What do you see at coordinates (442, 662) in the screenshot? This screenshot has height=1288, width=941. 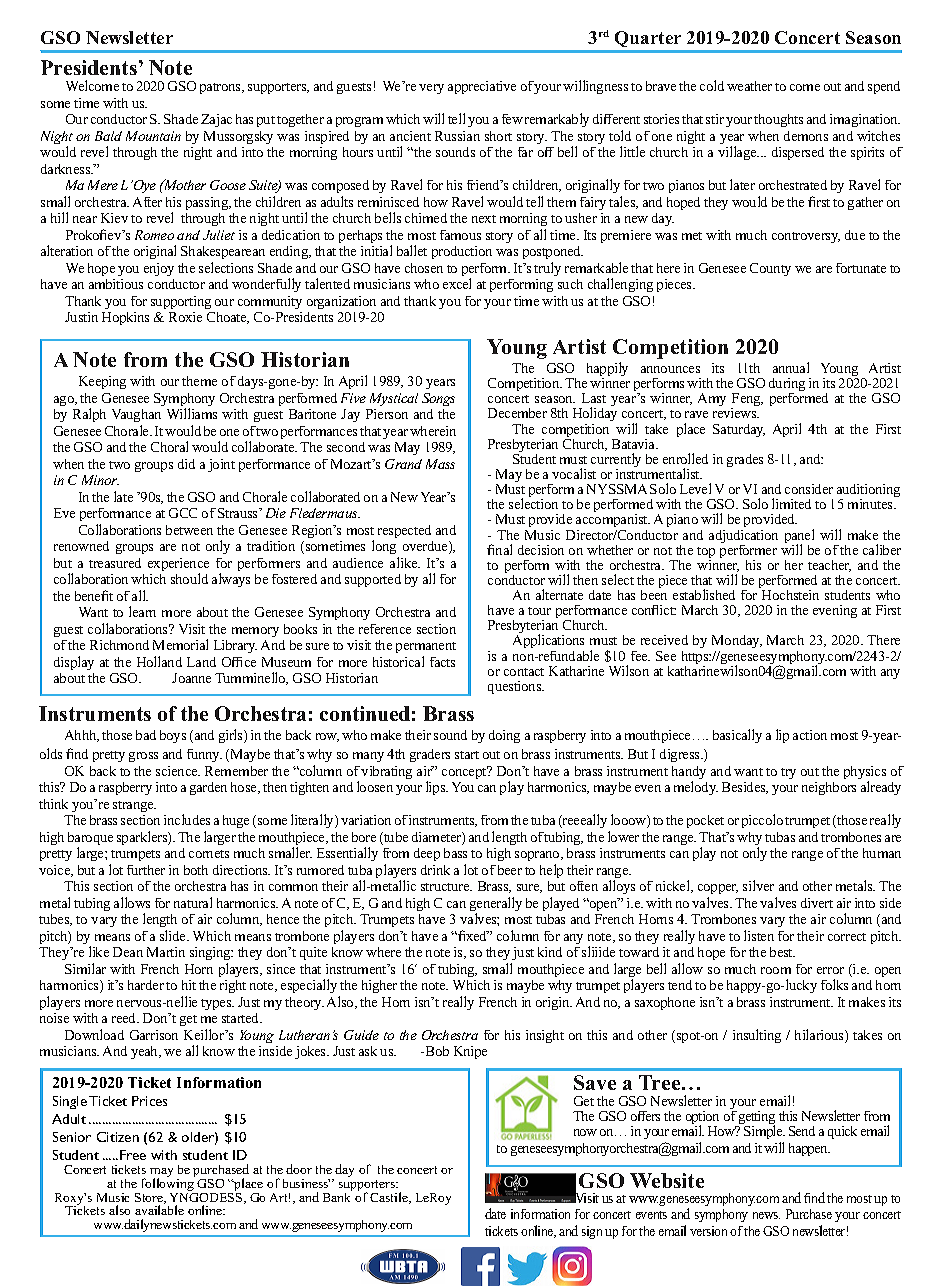 I see `facts` at bounding box center [442, 662].
